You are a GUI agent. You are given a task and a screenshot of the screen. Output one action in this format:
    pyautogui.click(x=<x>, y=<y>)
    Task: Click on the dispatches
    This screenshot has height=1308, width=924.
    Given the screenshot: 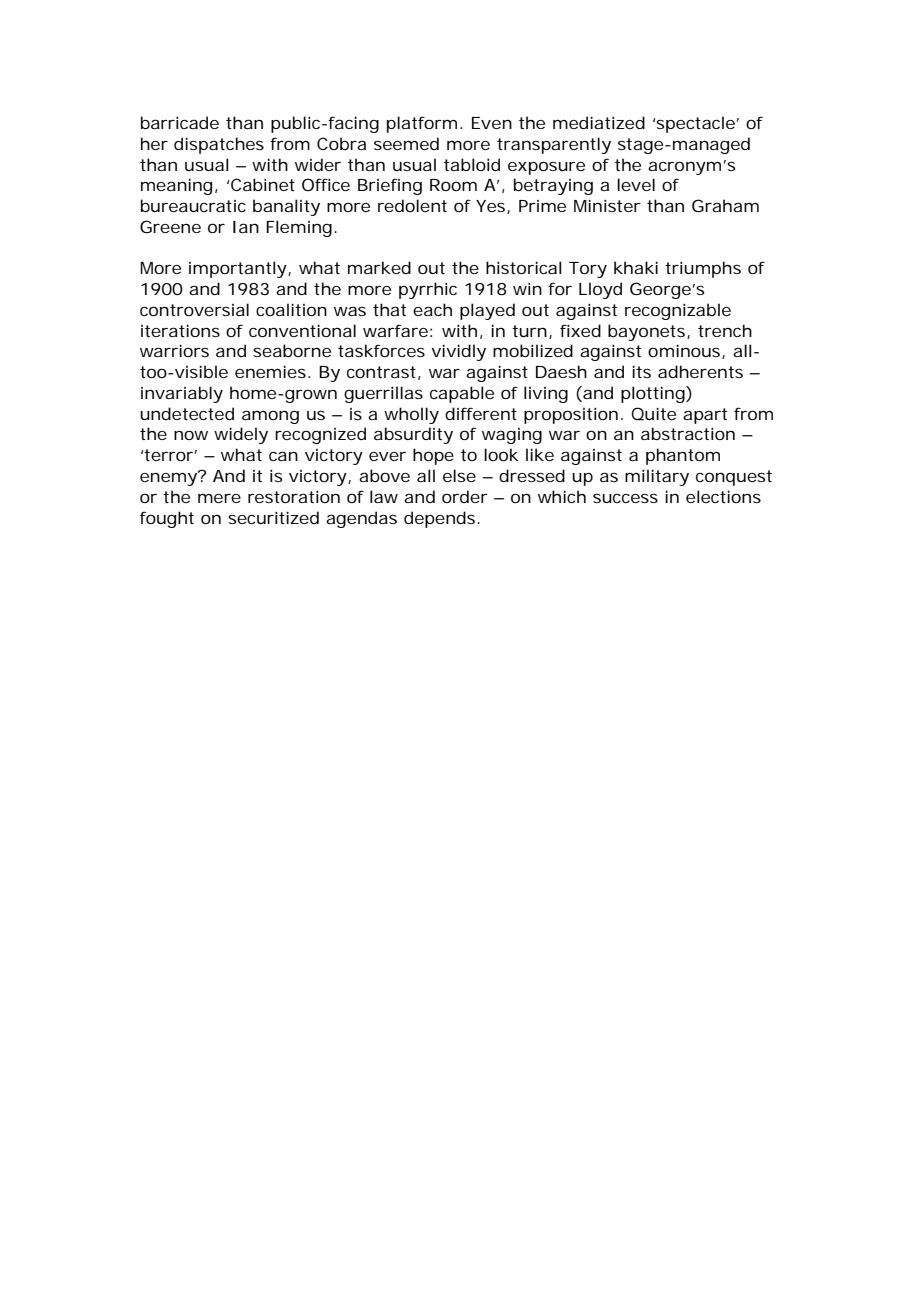 What is the action you would take?
    pyautogui.click(x=219, y=145)
